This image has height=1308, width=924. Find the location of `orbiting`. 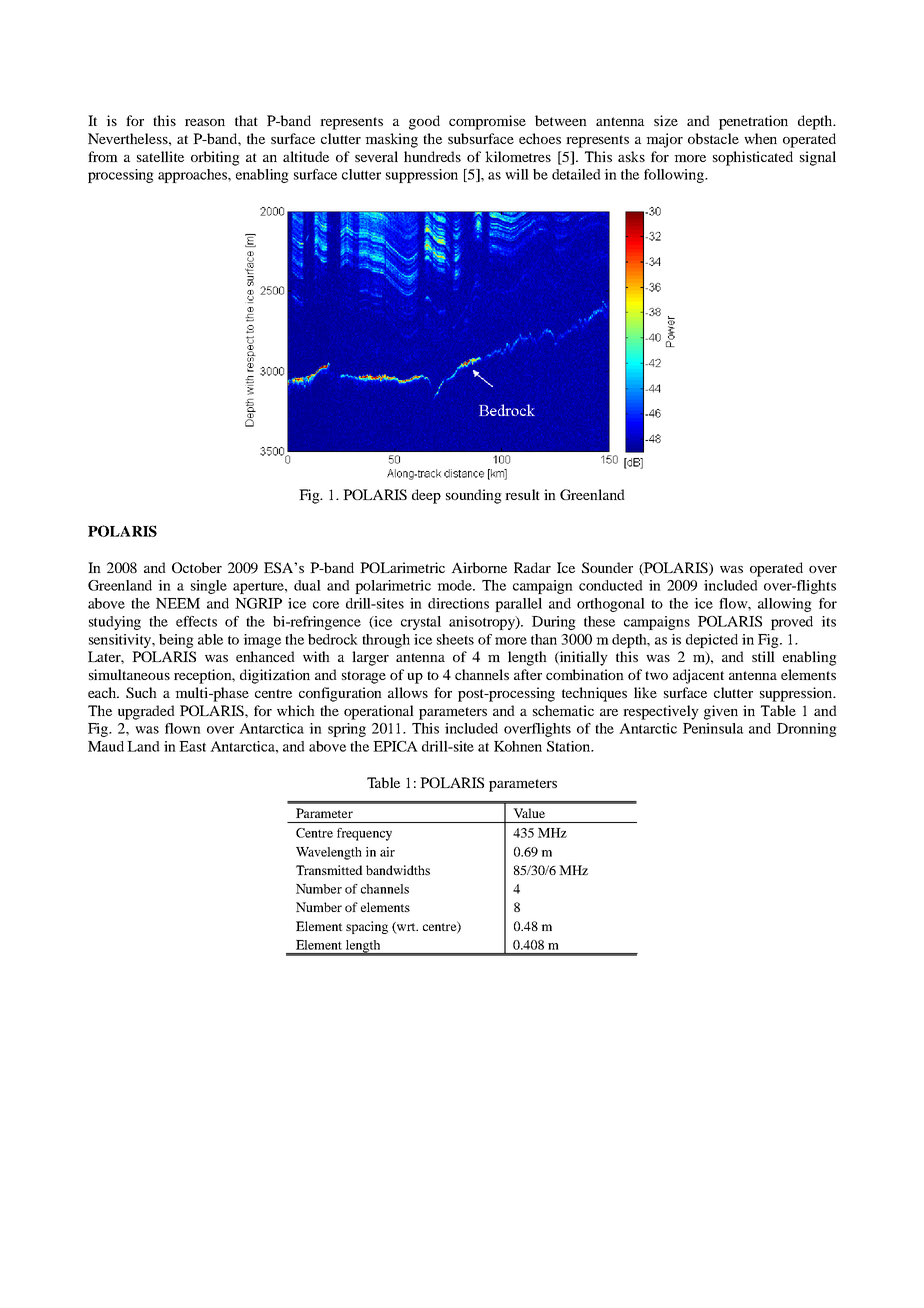

orbiting is located at coordinates (215, 158).
